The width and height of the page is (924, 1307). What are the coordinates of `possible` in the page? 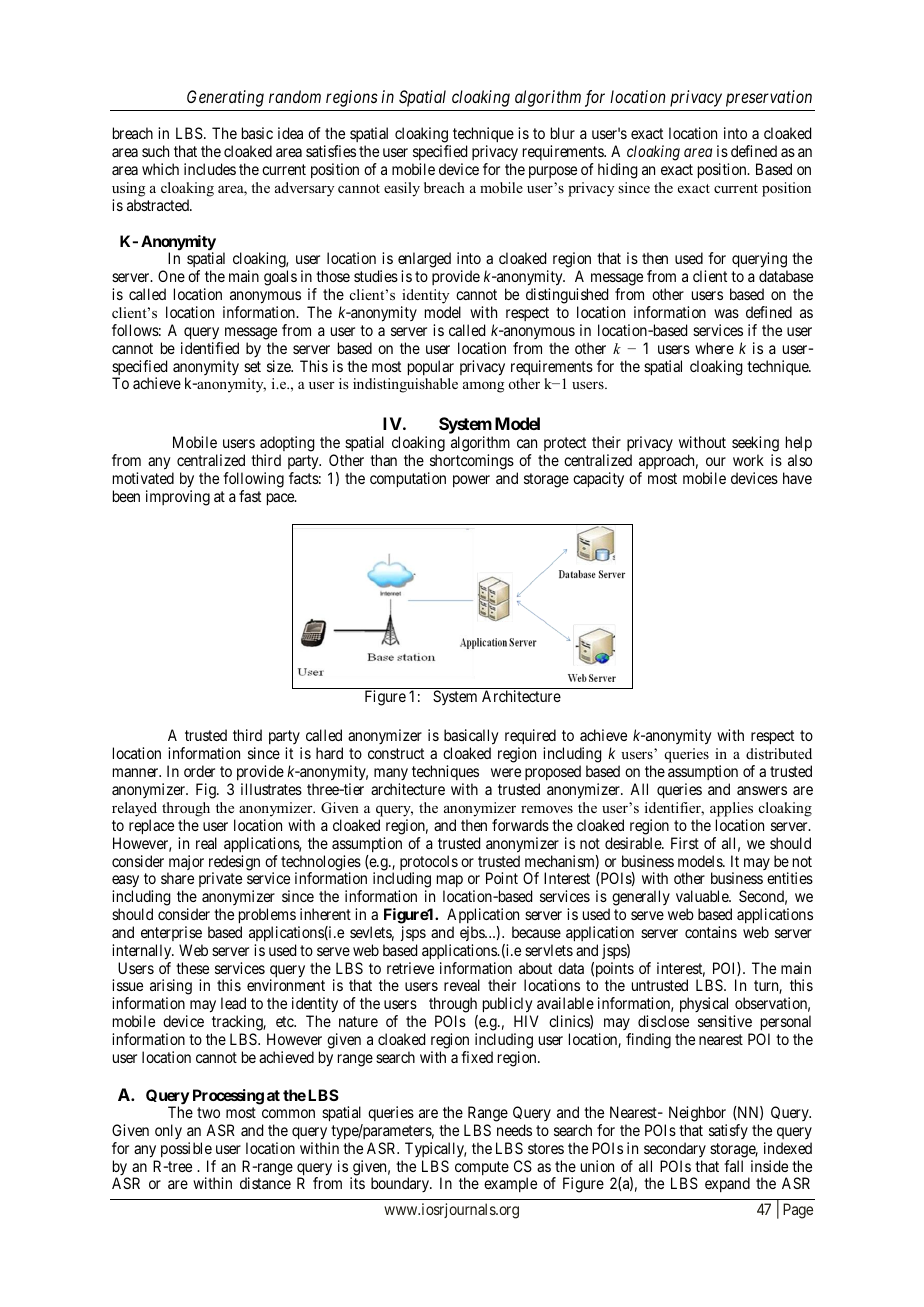 It's located at (186, 1149).
